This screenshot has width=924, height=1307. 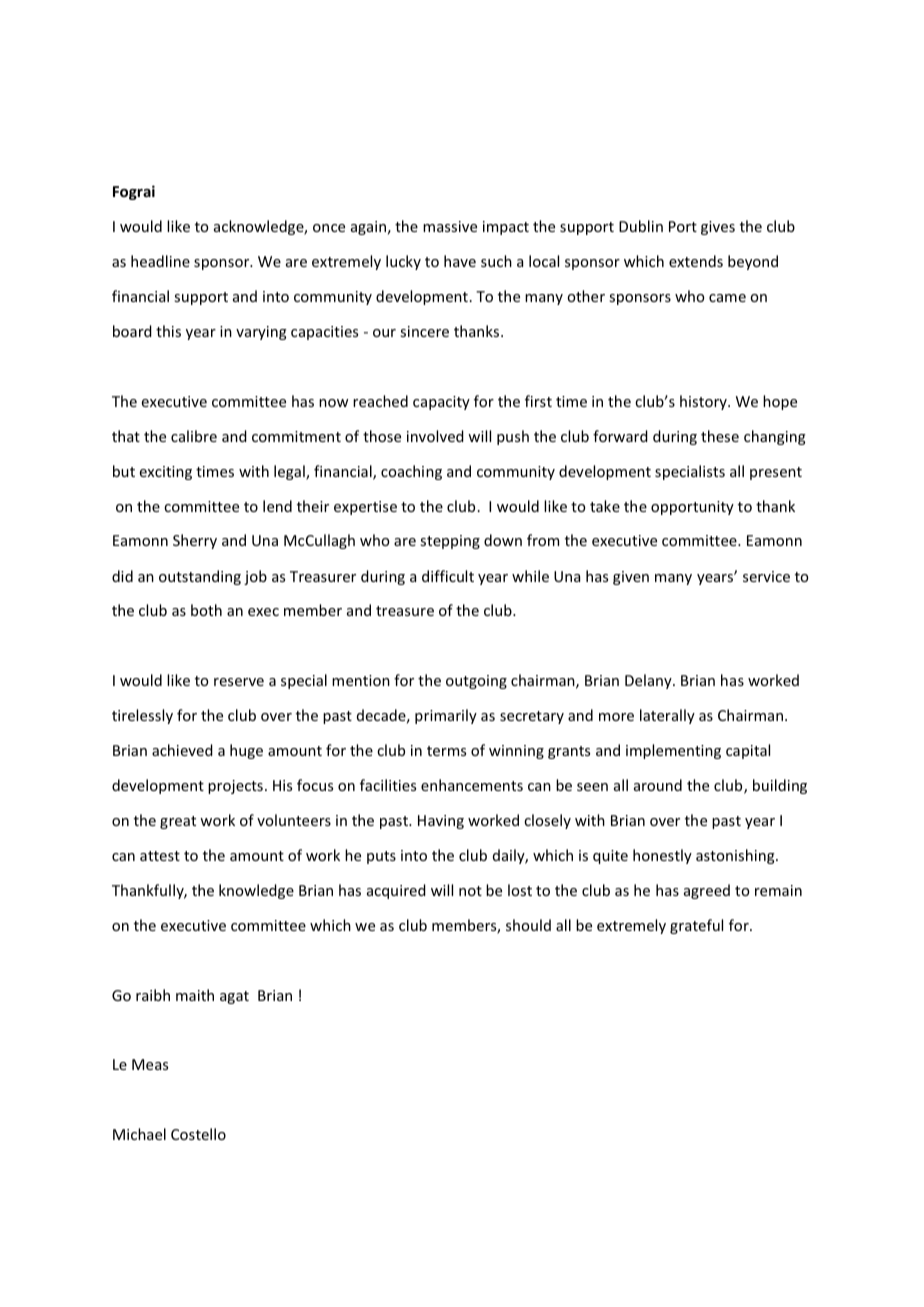 I want to click on have, so click(x=460, y=261).
